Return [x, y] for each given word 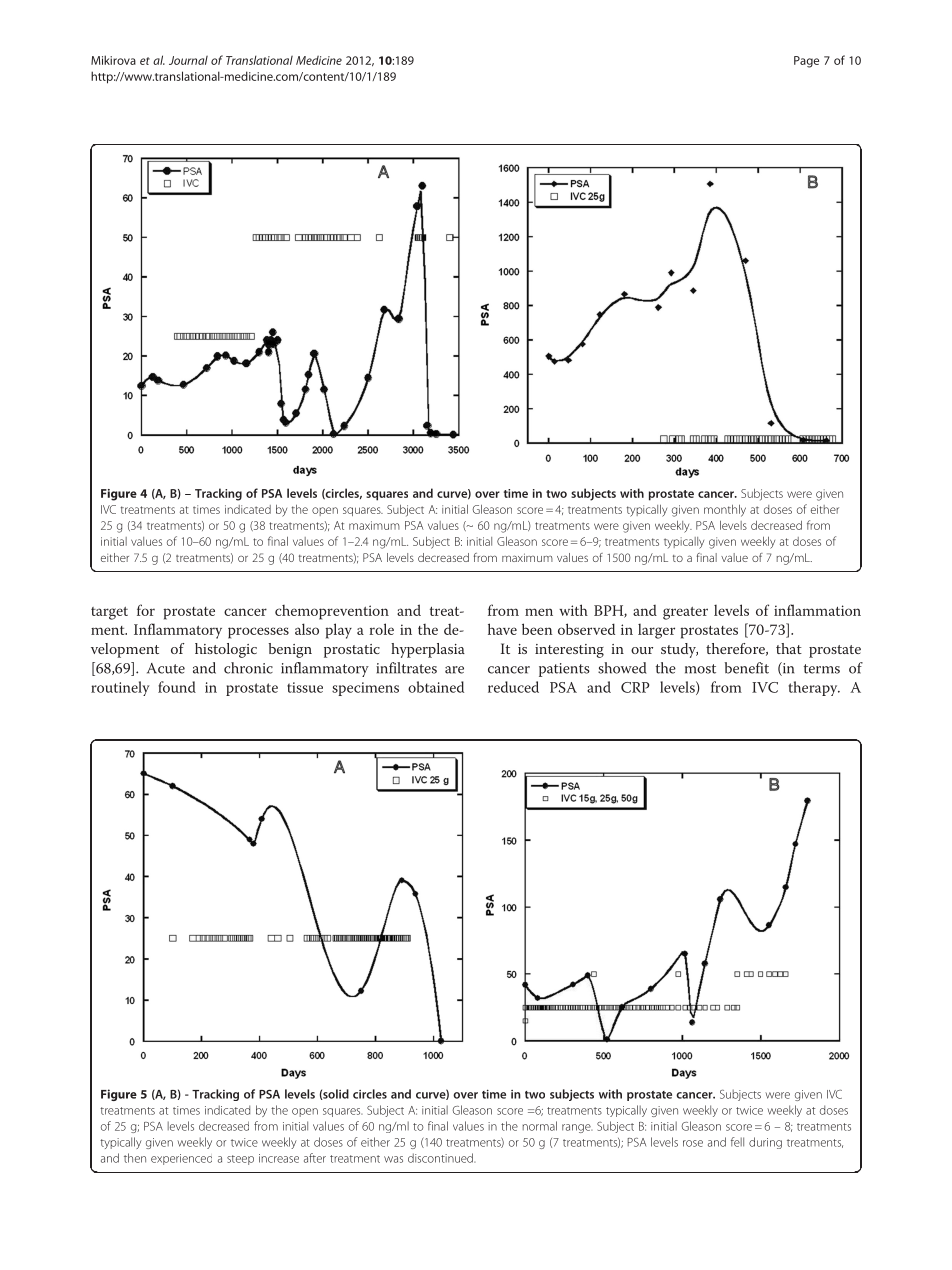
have [502, 629]
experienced [181, 1159]
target [109, 613]
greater [685, 613]
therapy [814, 688]
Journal [188, 60]
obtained [436, 687]
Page [806, 62]
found [177, 687]
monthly [725, 511]
